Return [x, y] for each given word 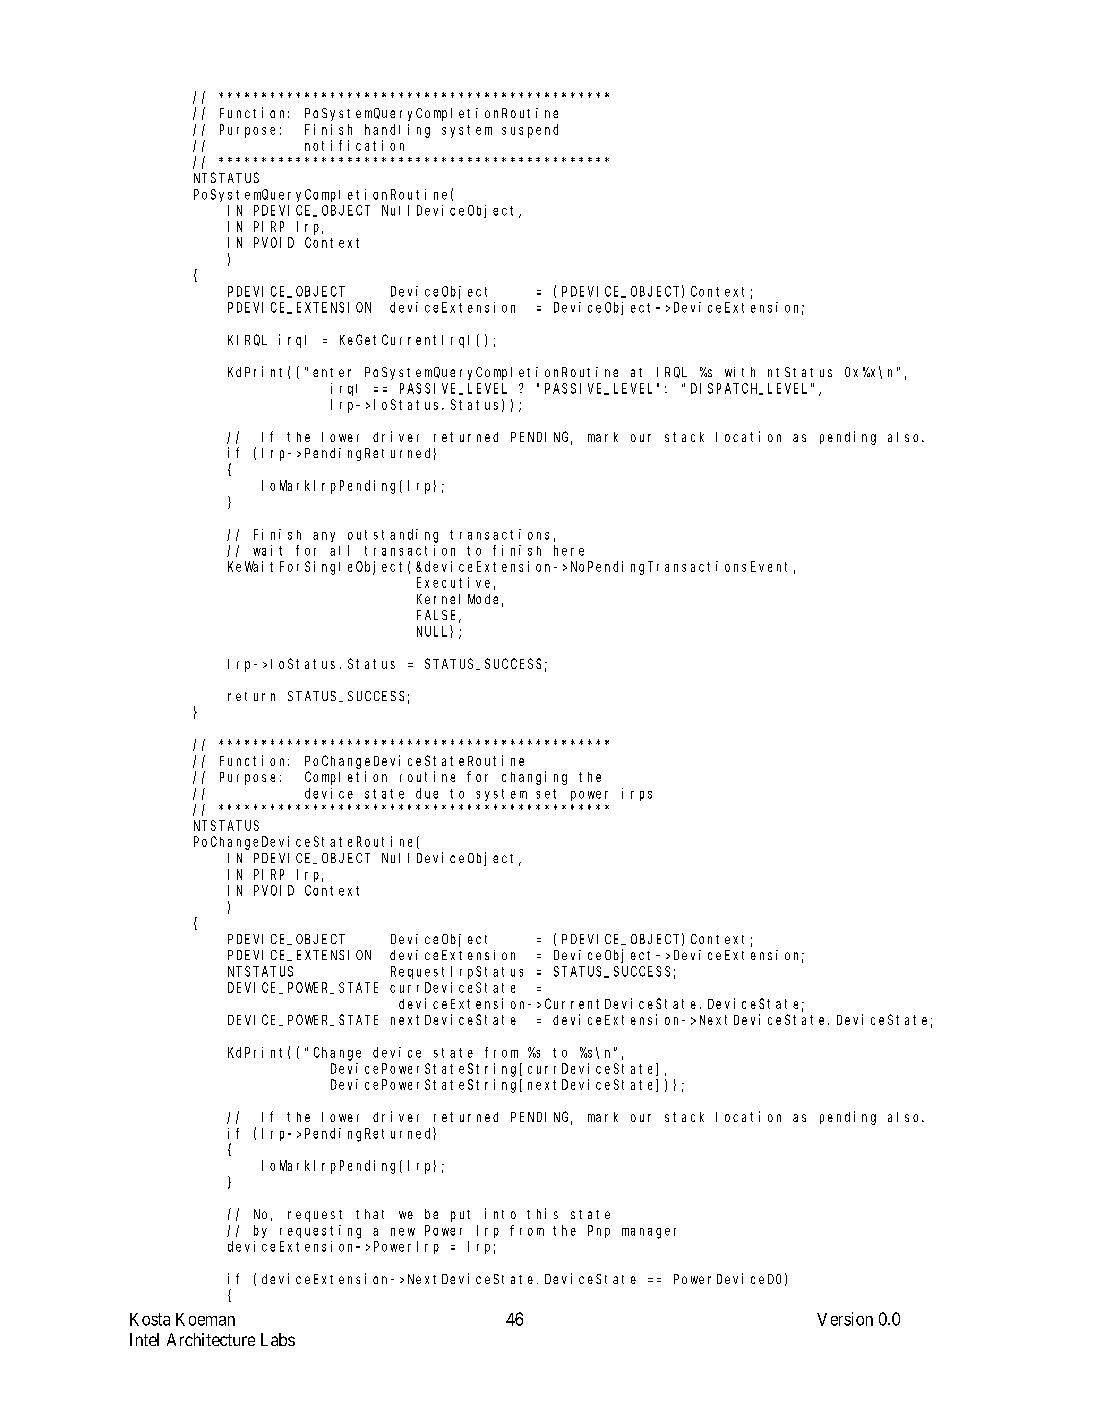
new [403, 1232]
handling [397, 131]
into [500, 1213]
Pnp [599, 1231]
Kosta [150, 1319]
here [569, 550]
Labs [278, 1339]
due [427, 793]
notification [354, 145]
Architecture [211, 1339]
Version [845, 1319]
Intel [144, 1339]
